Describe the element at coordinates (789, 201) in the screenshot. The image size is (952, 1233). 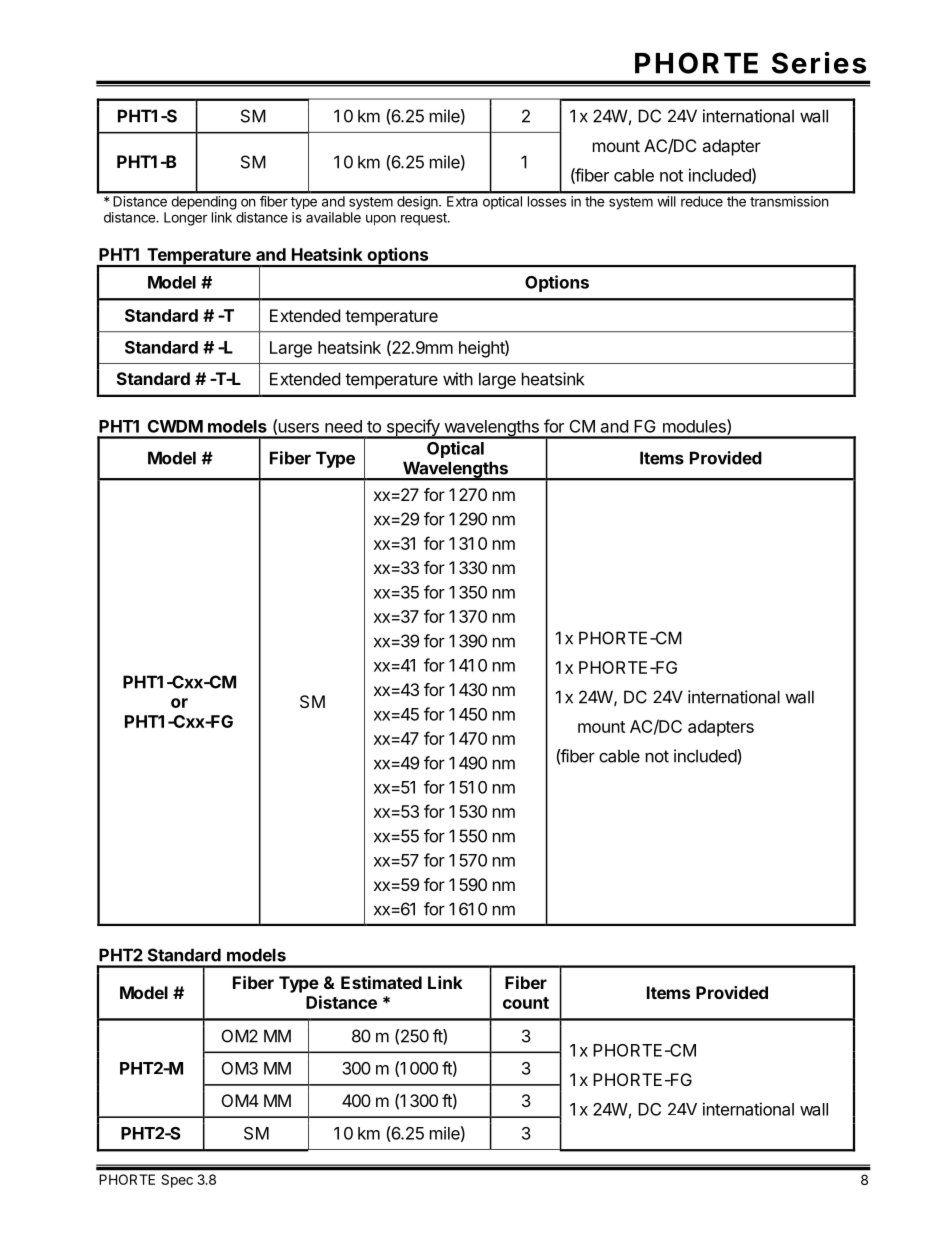
I see `transmission` at that location.
